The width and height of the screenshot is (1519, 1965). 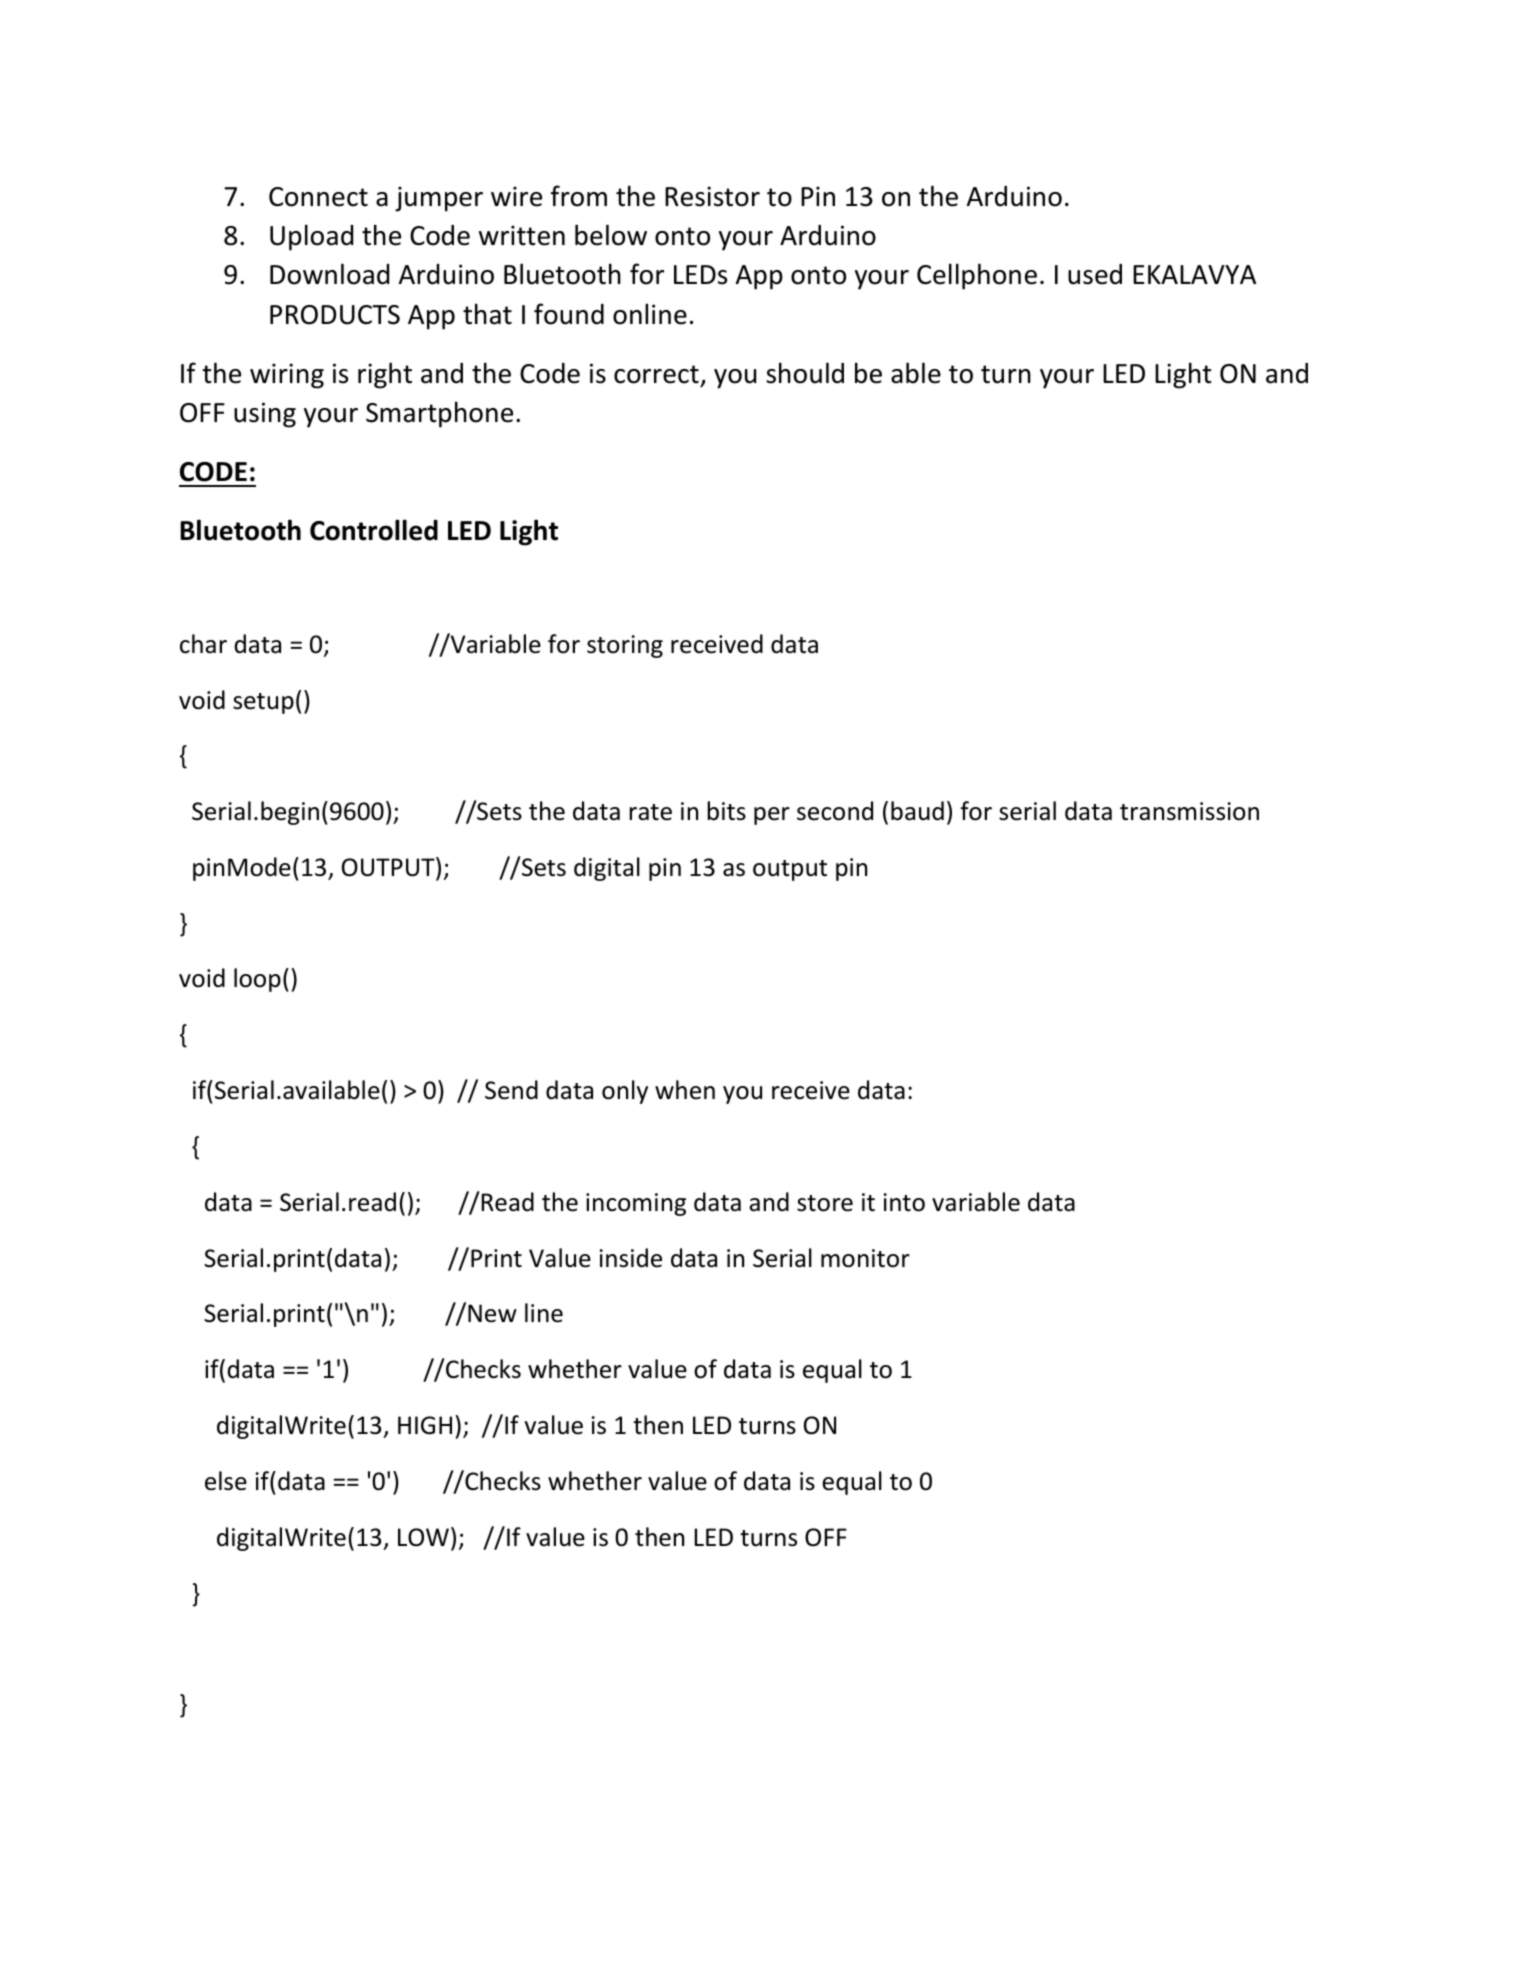 I want to click on HIGH, so click(x=425, y=1425).
